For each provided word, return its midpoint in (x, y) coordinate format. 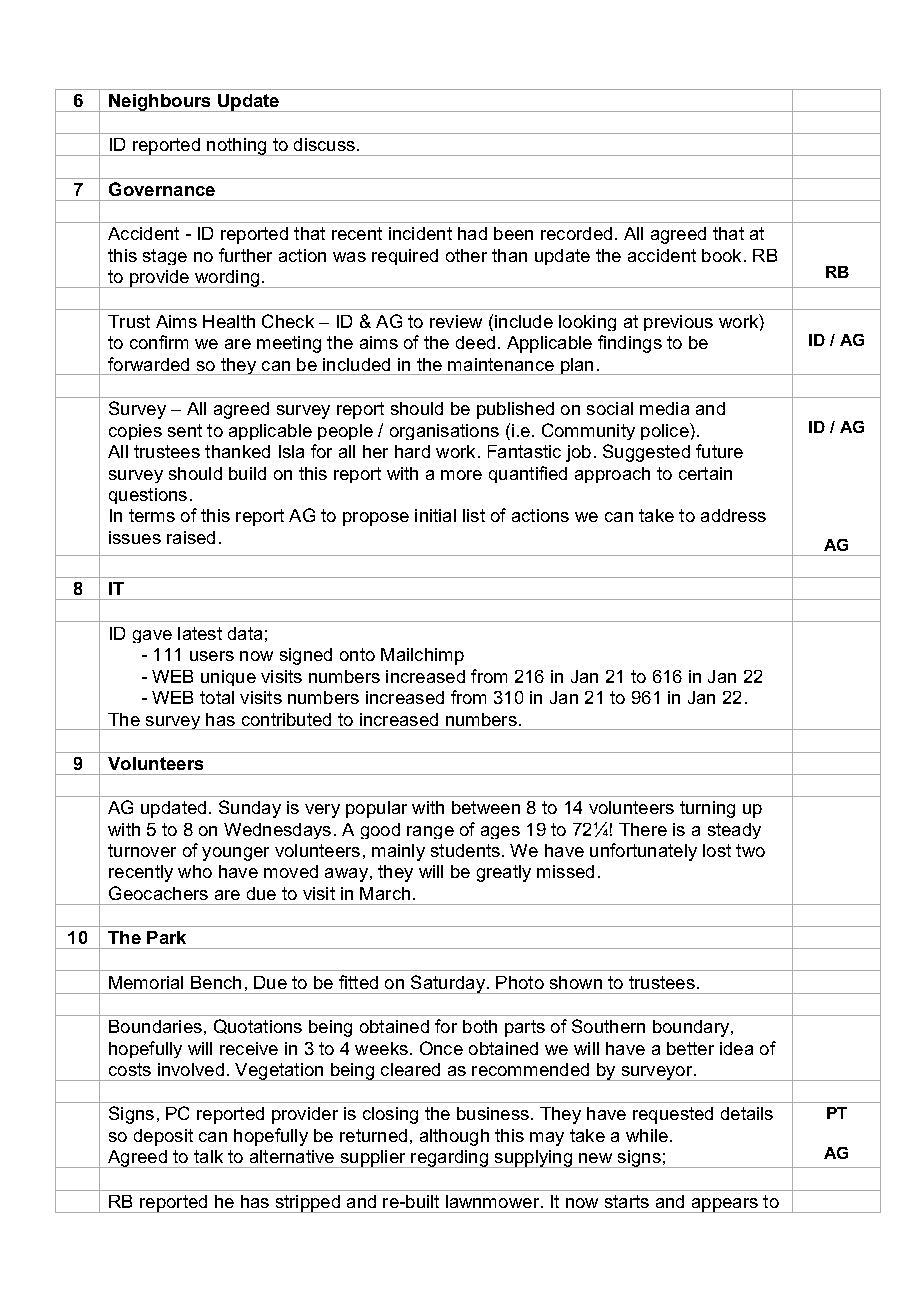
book (721, 255)
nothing (237, 147)
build (247, 473)
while (647, 1135)
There (643, 829)
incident (420, 233)
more (461, 475)
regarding (449, 1159)
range (430, 832)
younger (235, 854)
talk (208, 1156)
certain (705, 473)
